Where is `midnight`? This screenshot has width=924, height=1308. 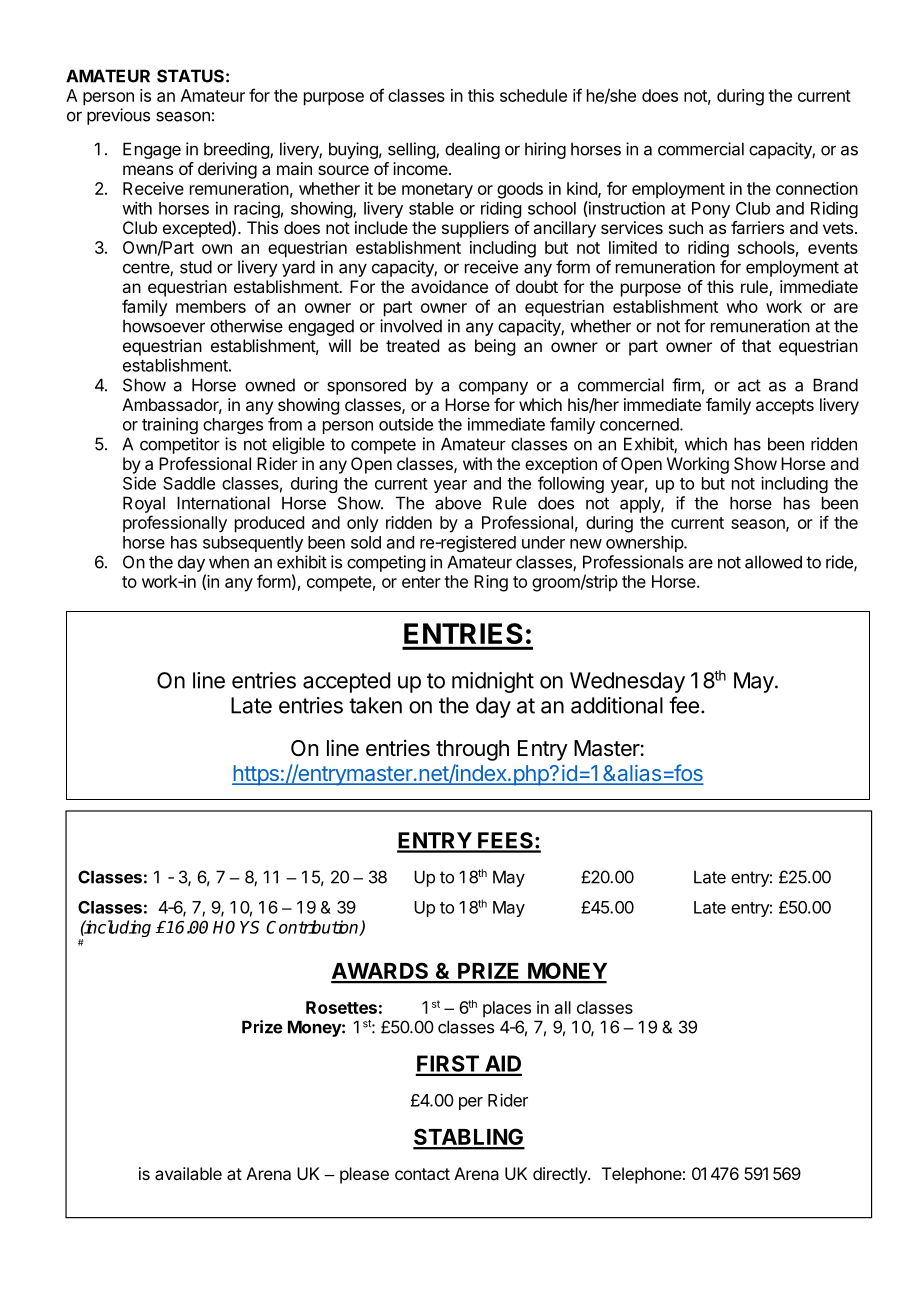 midnight is located at coordinates (493, 682).
